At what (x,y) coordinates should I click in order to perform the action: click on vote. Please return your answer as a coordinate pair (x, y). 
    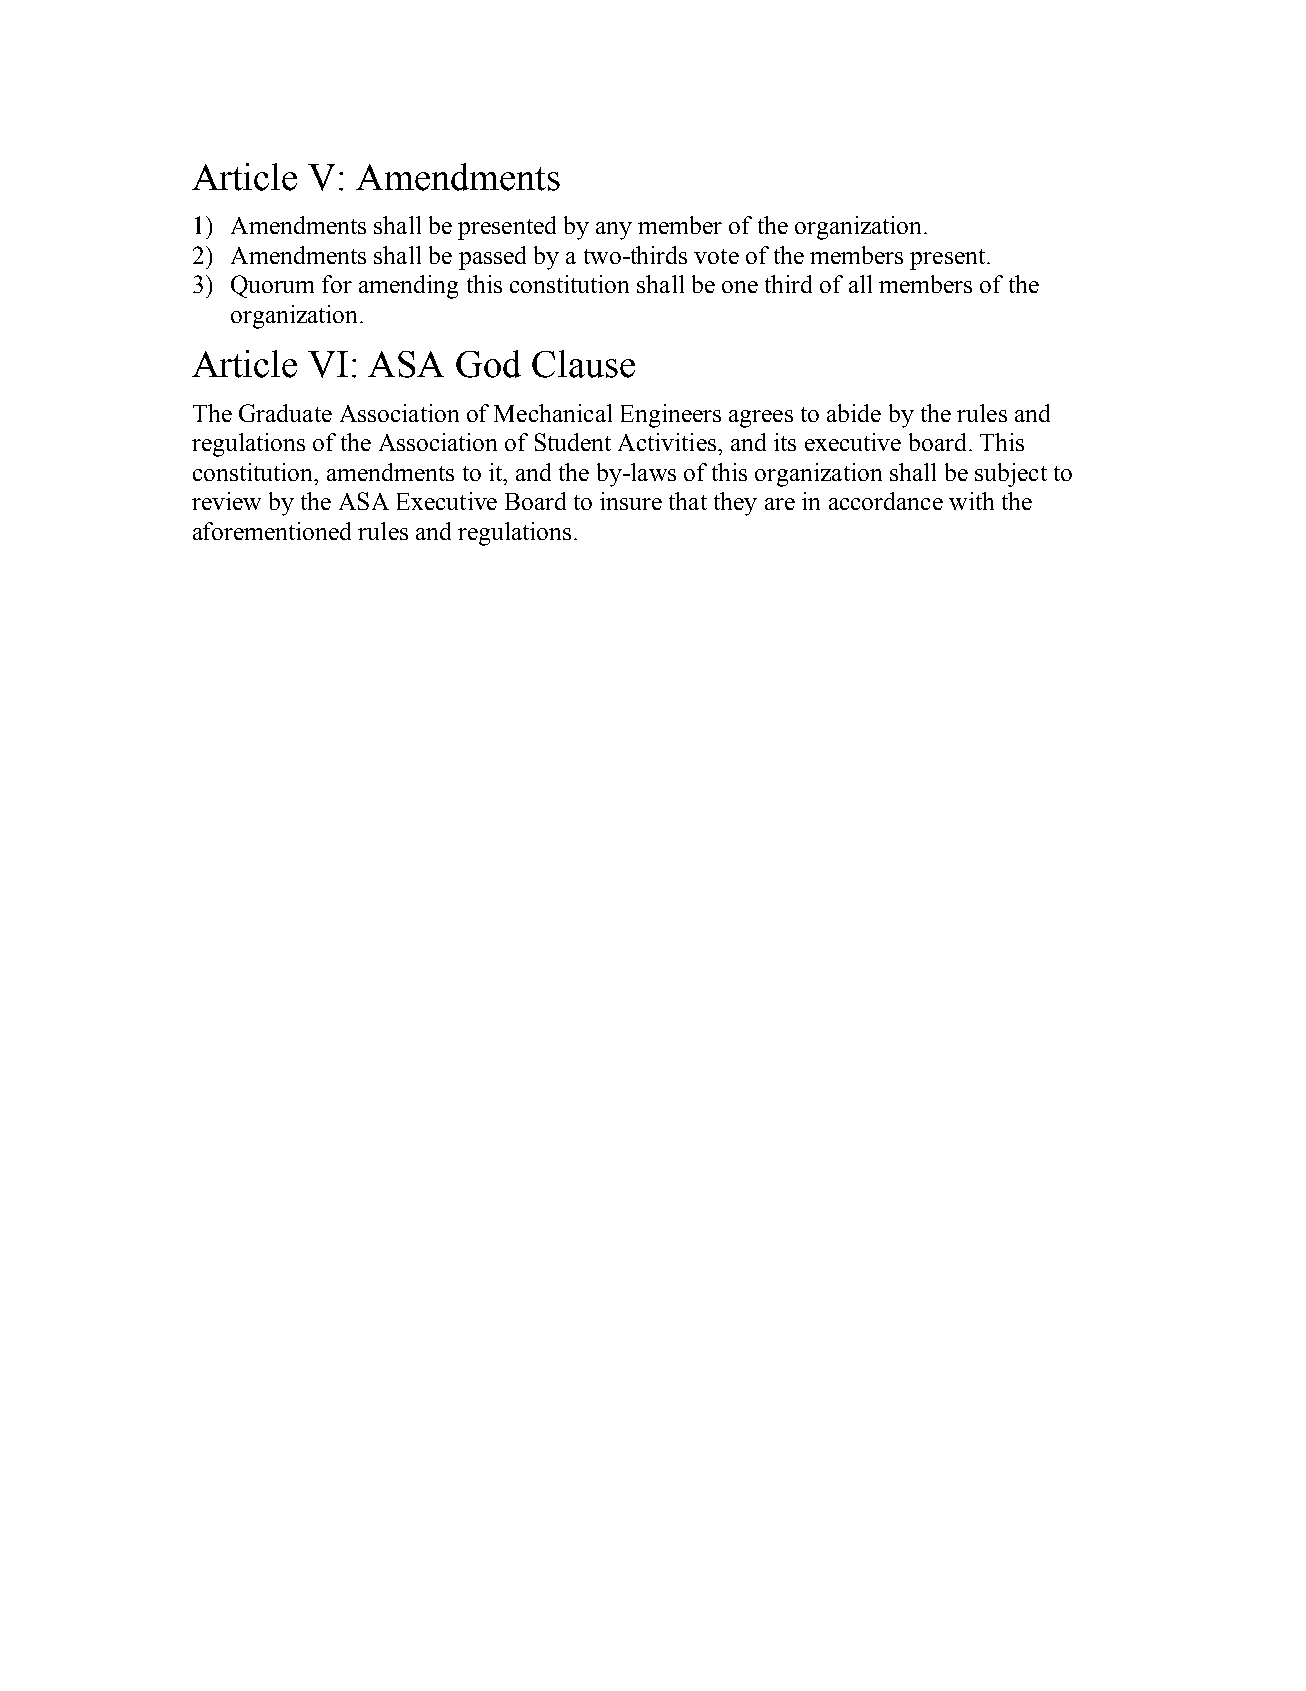
    Looking at the image, I should click on (716, 256).
